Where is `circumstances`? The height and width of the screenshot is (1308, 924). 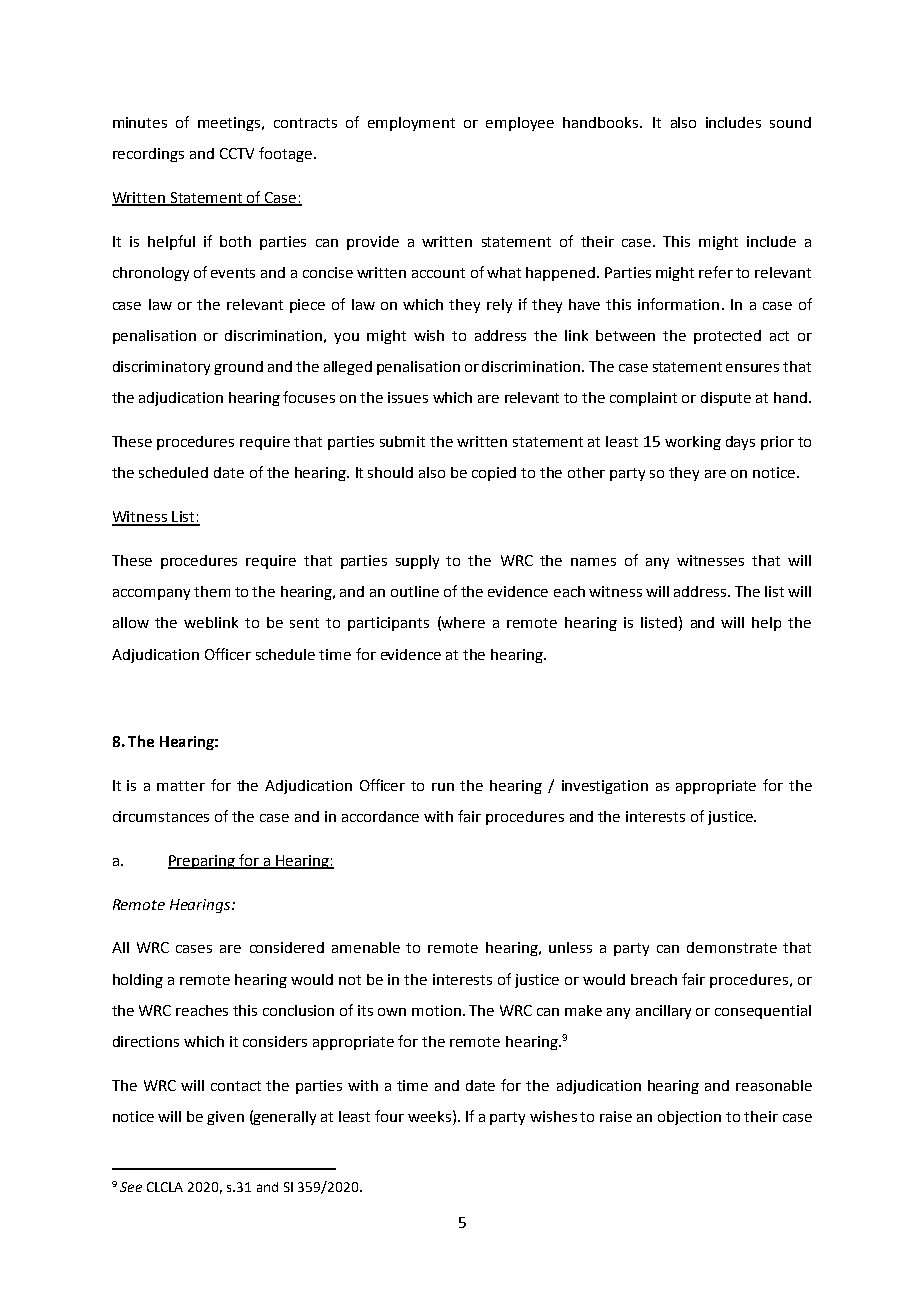 circumstances is located at coordinates (161, 816).
